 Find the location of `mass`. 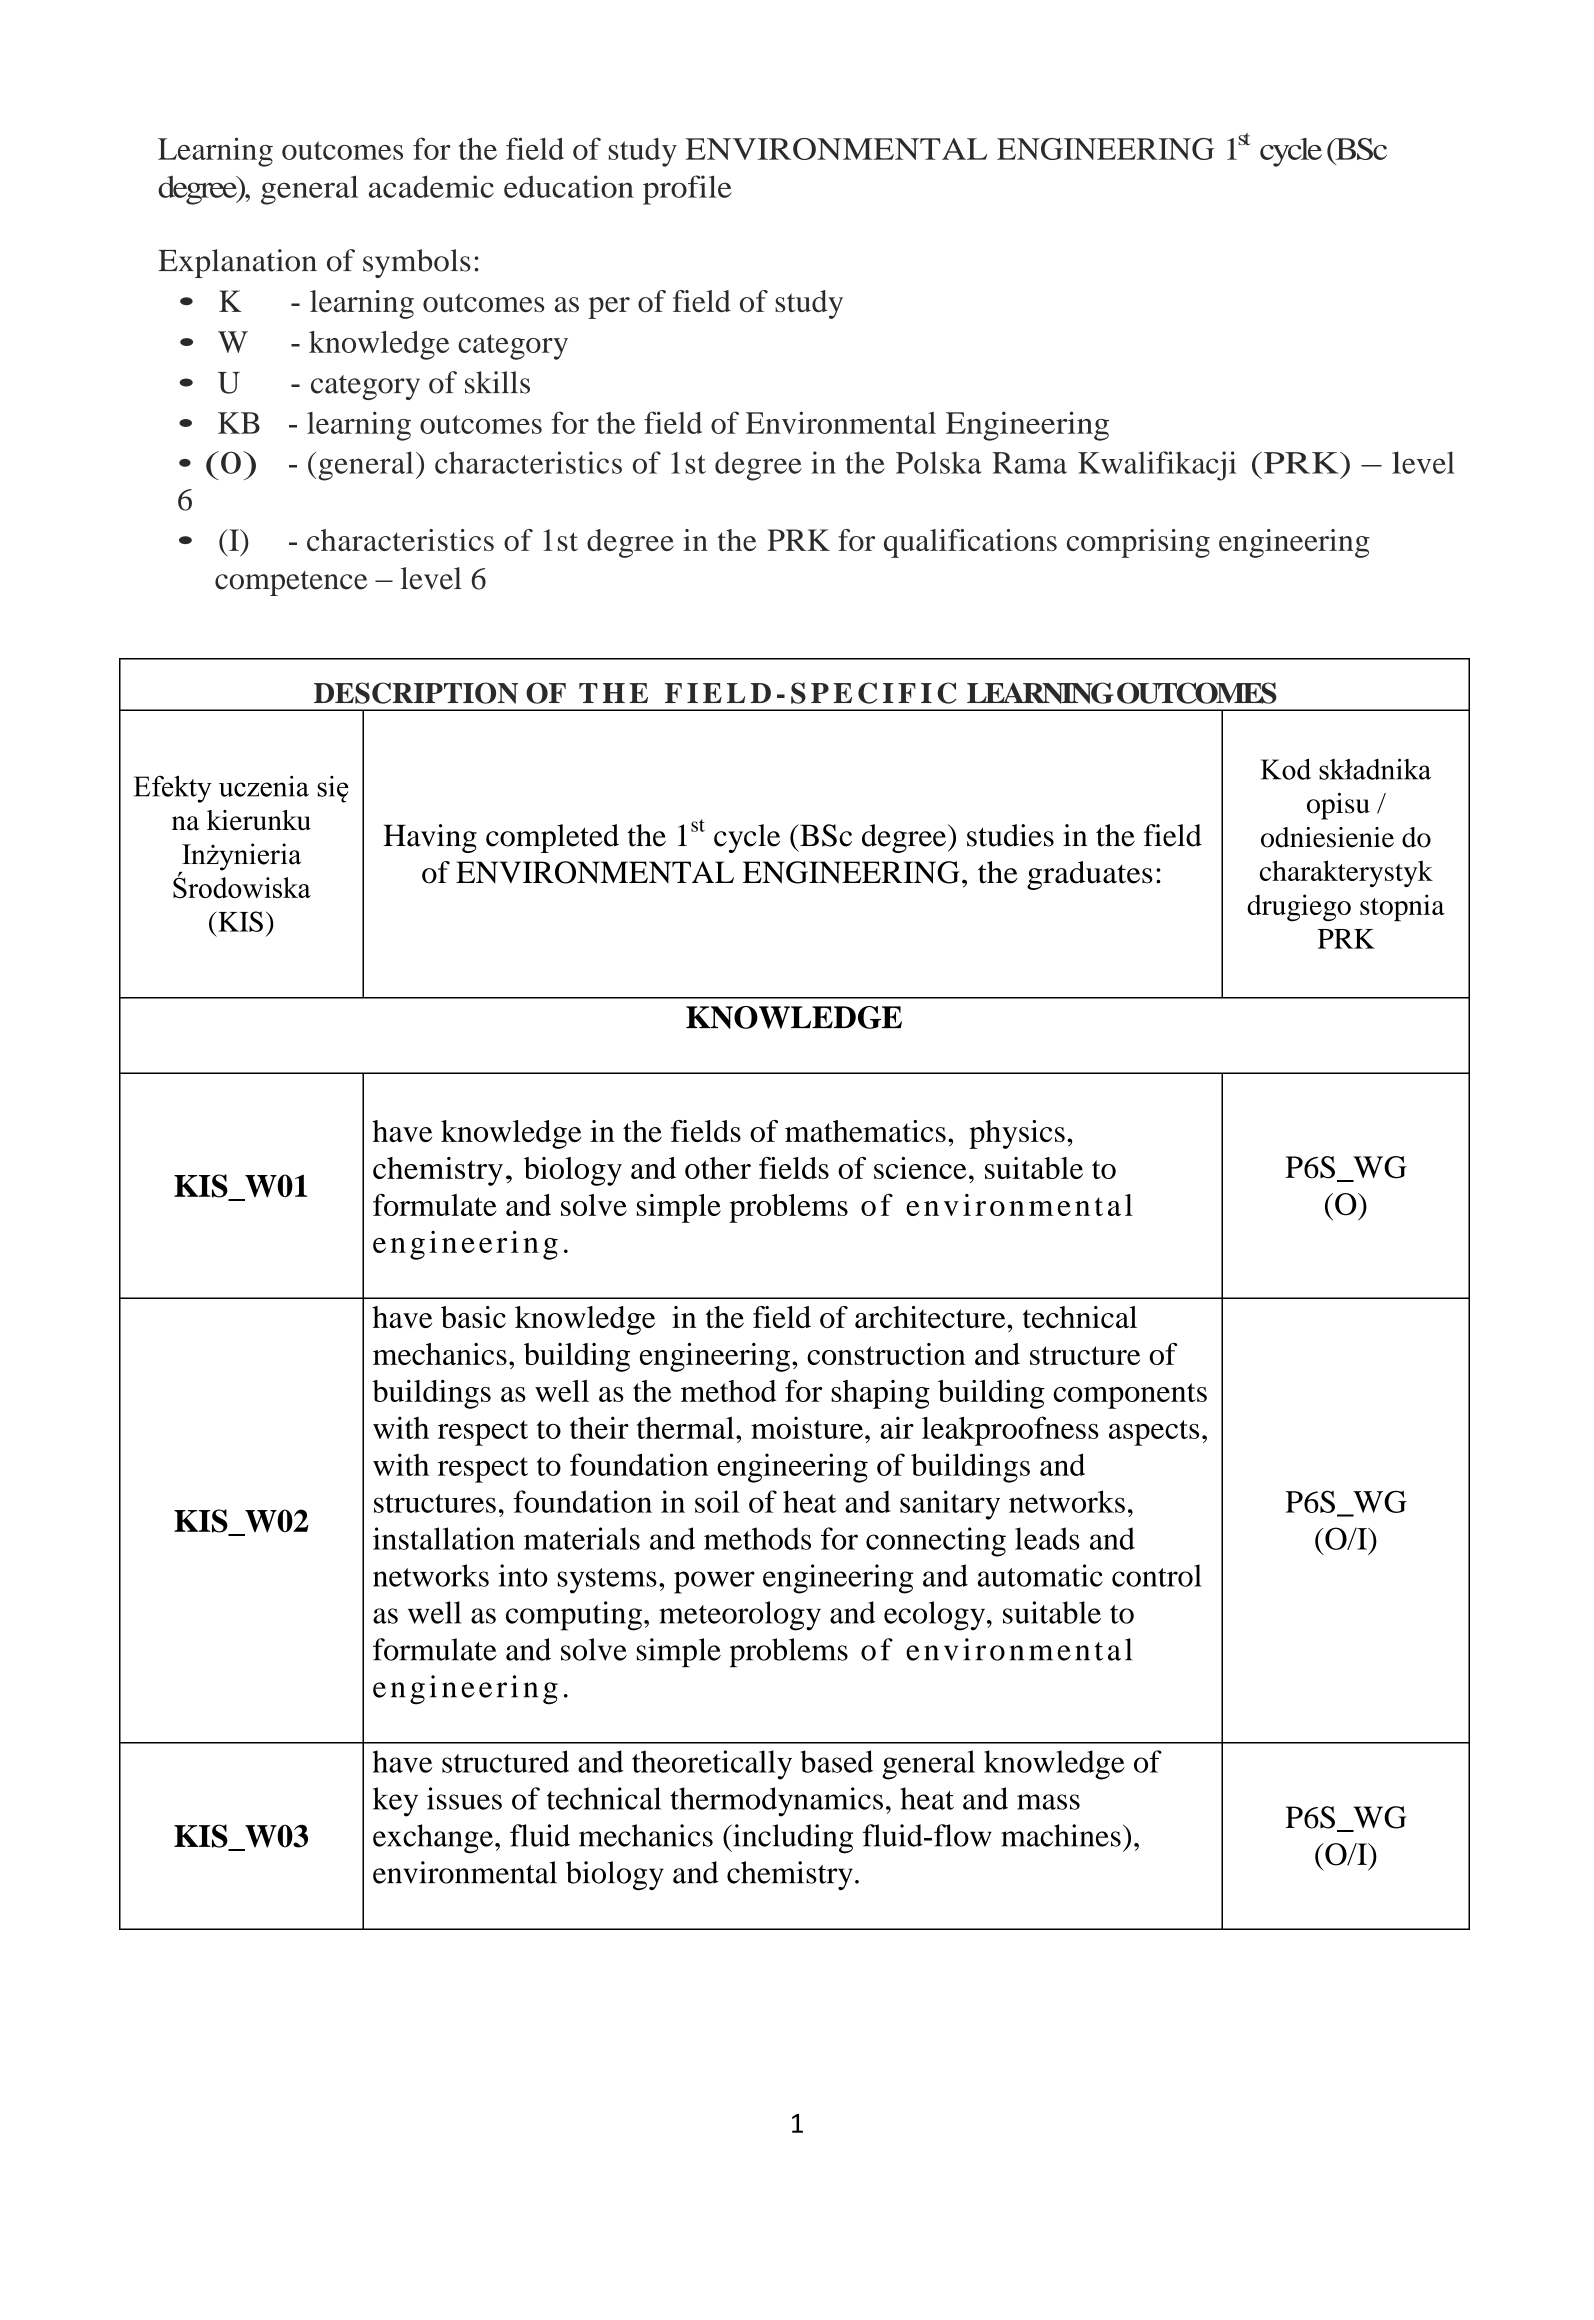

mass is located at coordinates (1048, 1802).
